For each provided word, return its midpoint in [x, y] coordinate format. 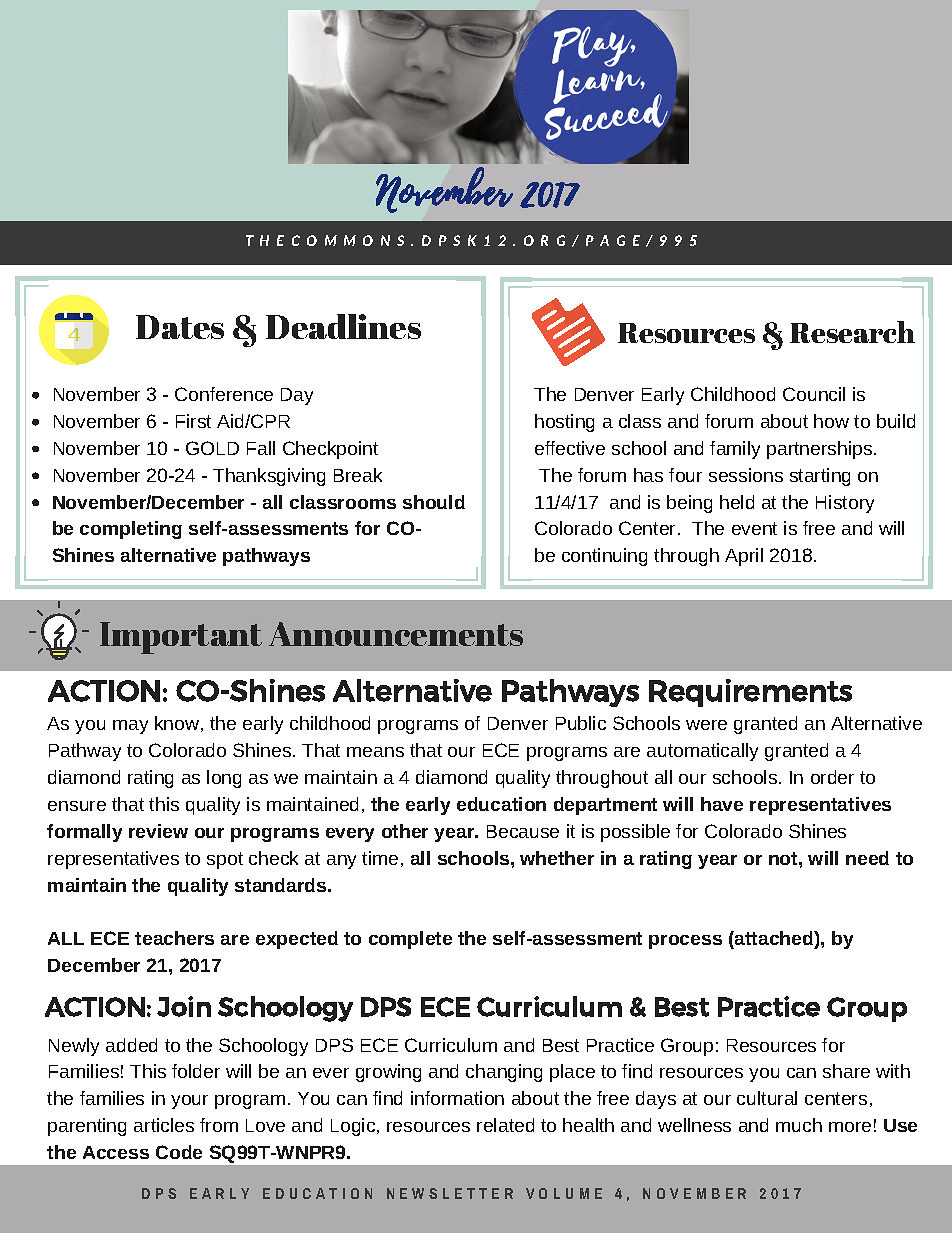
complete [410, 940]
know [178, 724]
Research [852, 332]
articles [164, 1125]
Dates [180, 327]
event [754, 528]
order [832, 777]
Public [581, 723]
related [505, 1125]
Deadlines [343, 326]
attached [774, 938]
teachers [174, 938]
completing [131, 530]
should [434, 502]
